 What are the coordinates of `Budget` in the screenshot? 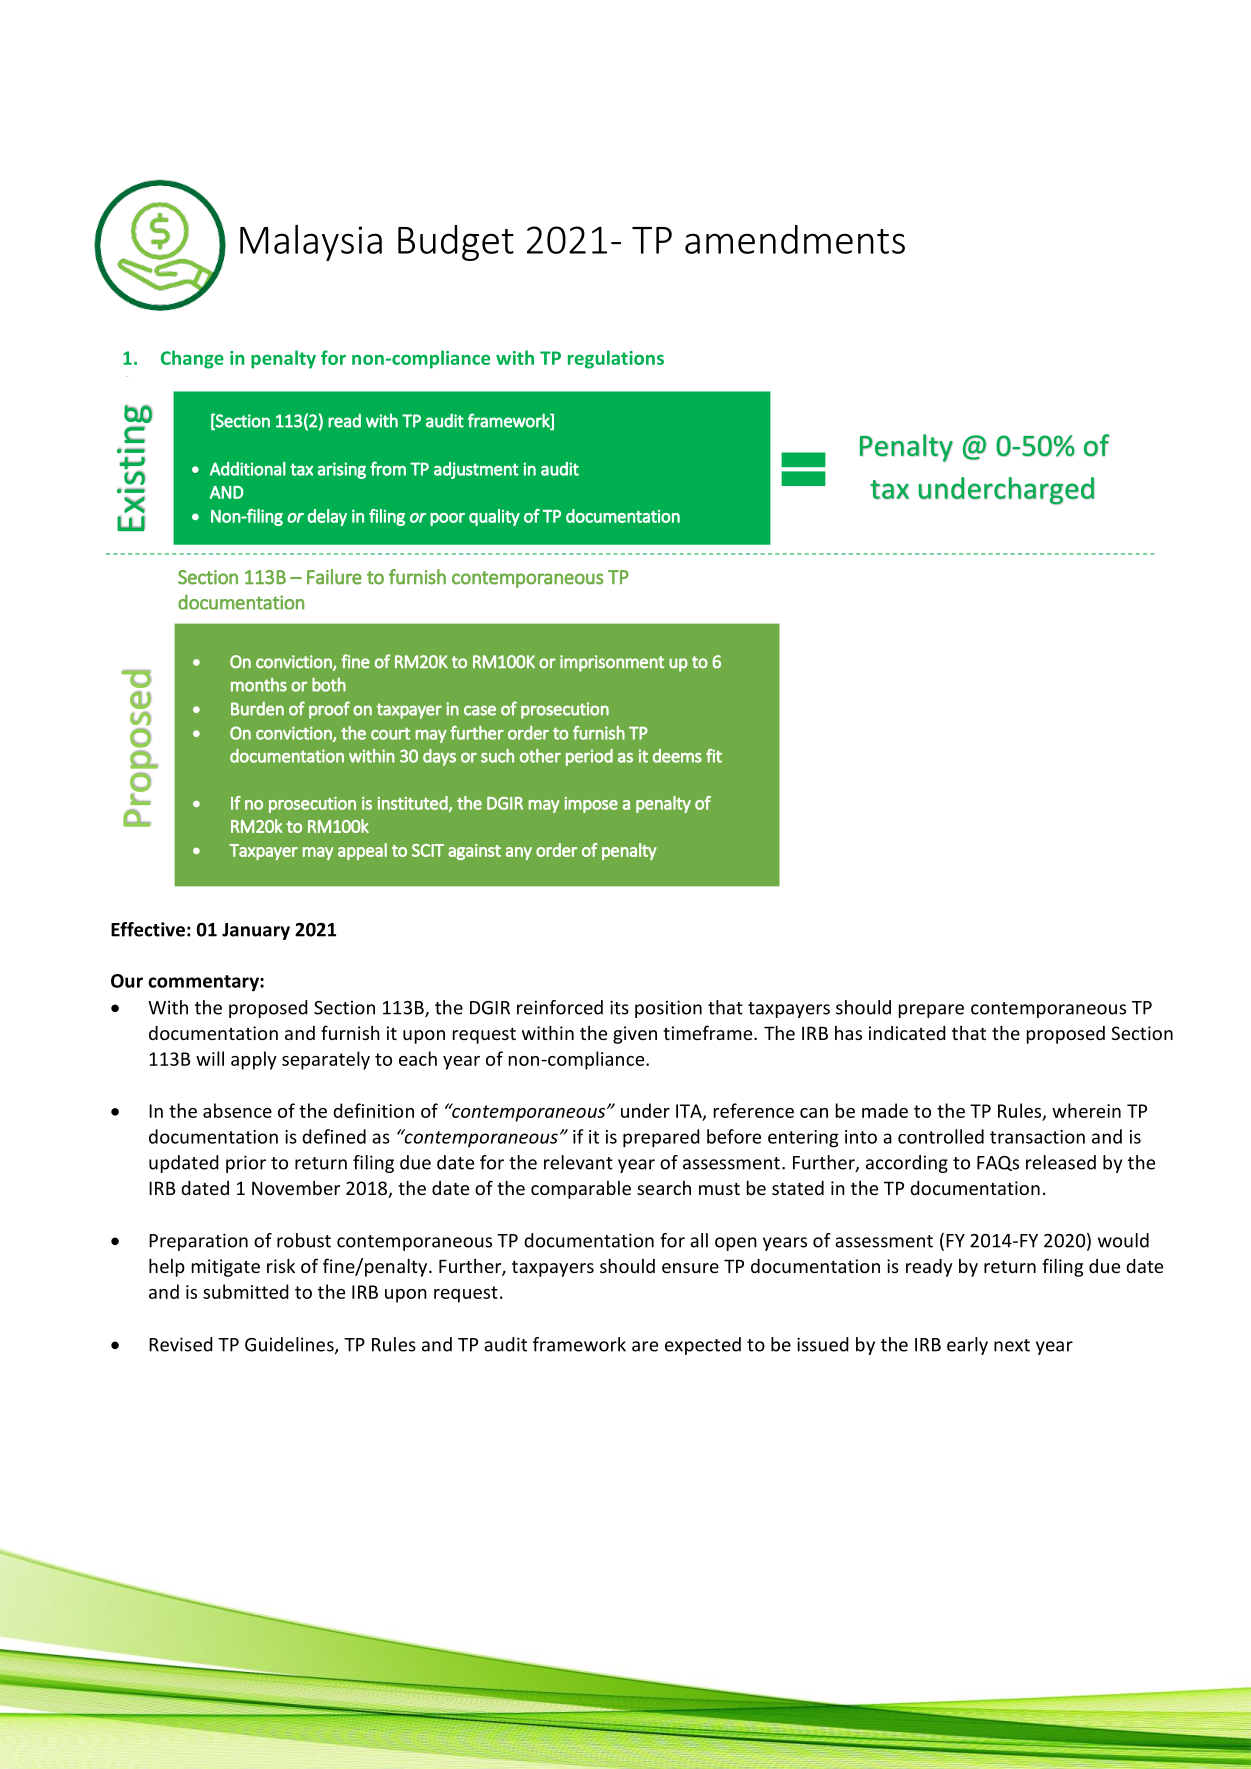 It's located at (456, 243).
